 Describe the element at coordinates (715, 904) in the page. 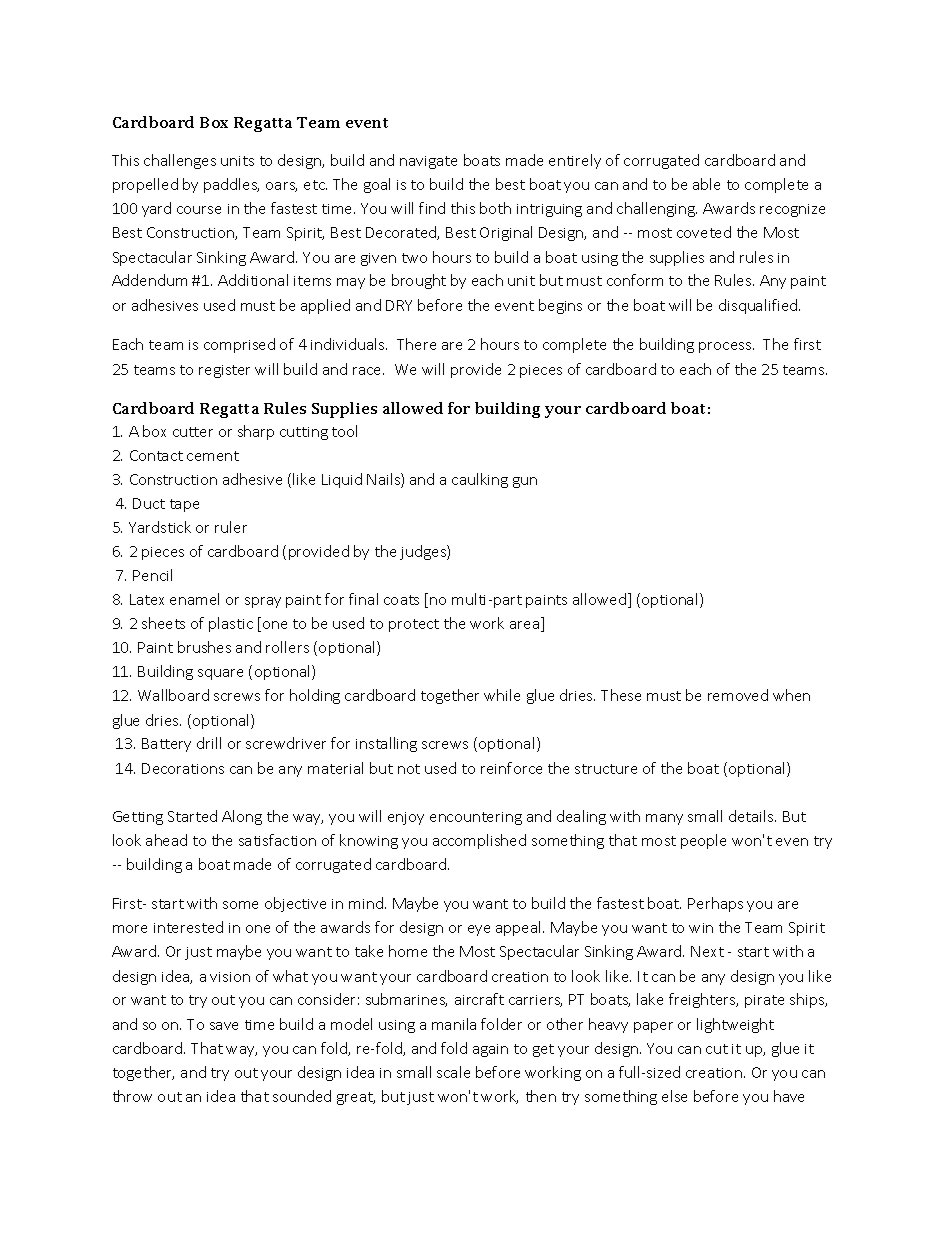

I see `Perhaps` at that location.
